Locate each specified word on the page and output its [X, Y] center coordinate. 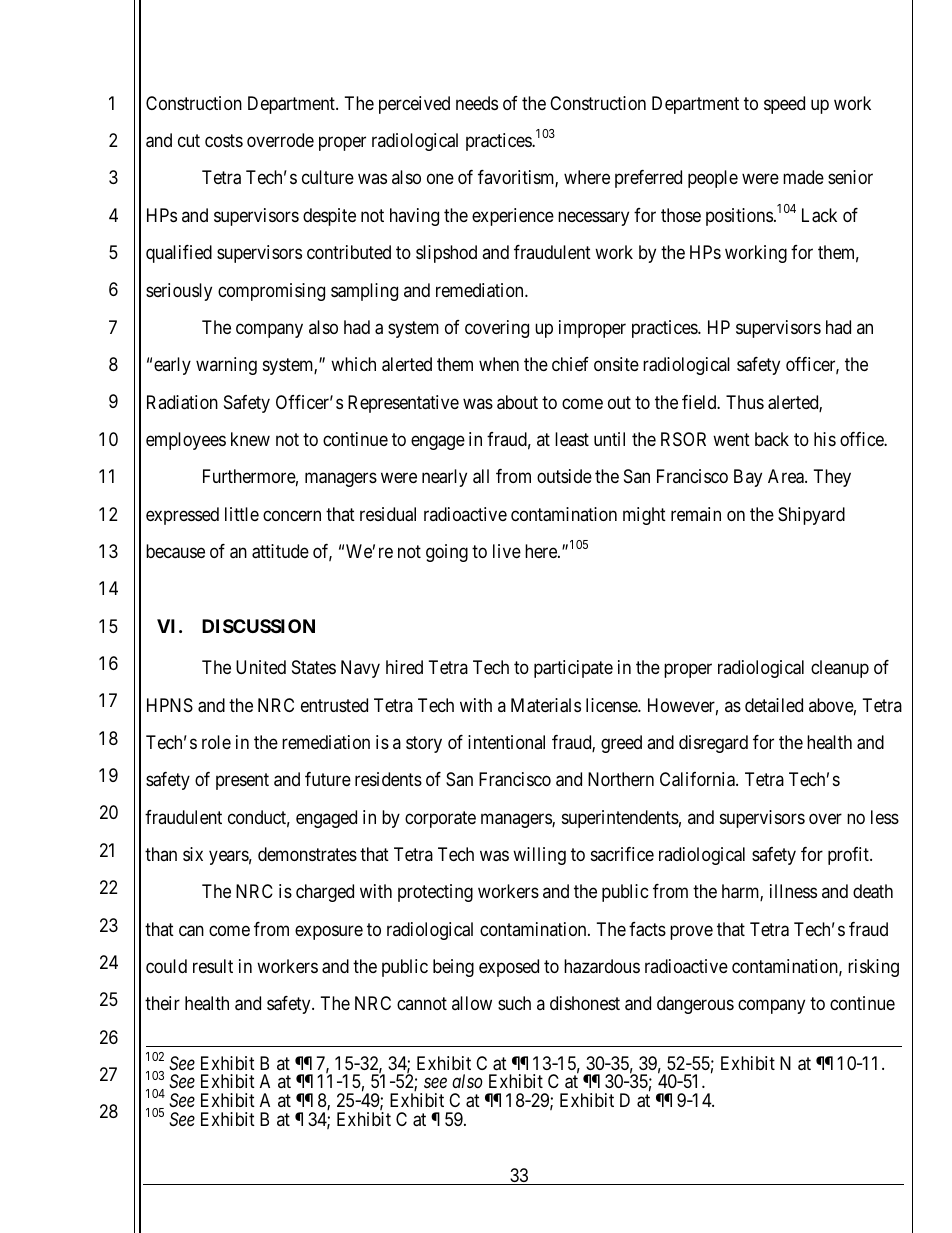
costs [224, 140]
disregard [713, 744]
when [499, 364]
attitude [280, 551]
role [216, 742]
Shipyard [811, 516]
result [213, 966]
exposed [509, 968]
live [507, 551]
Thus [745, 402]
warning [226, 366]
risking [873, 968]
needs [477, 103]
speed [784, 105]
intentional [506, 742]
